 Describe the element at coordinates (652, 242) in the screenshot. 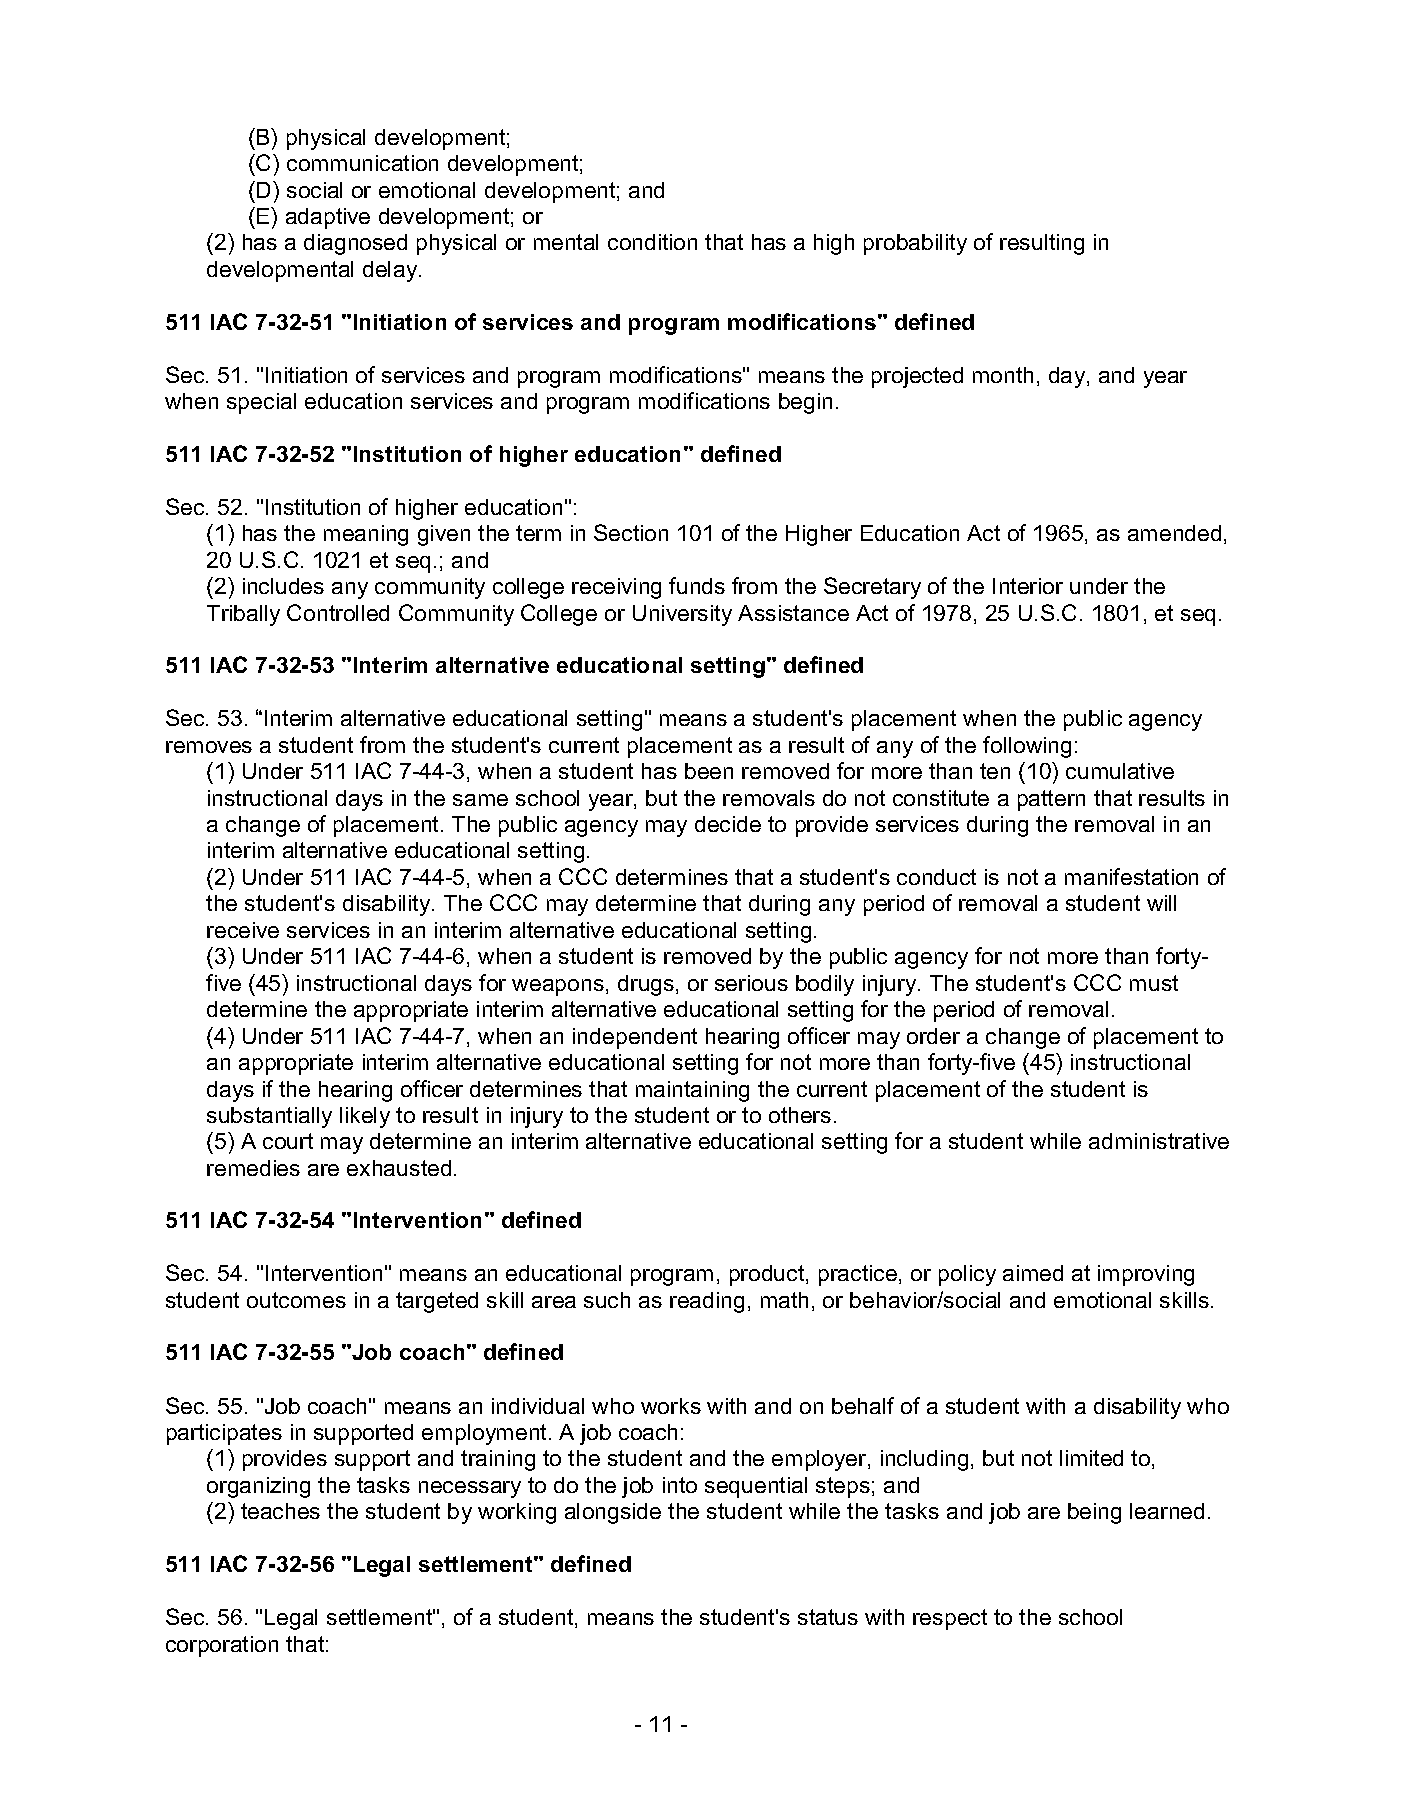

I see `condition` at that location.
